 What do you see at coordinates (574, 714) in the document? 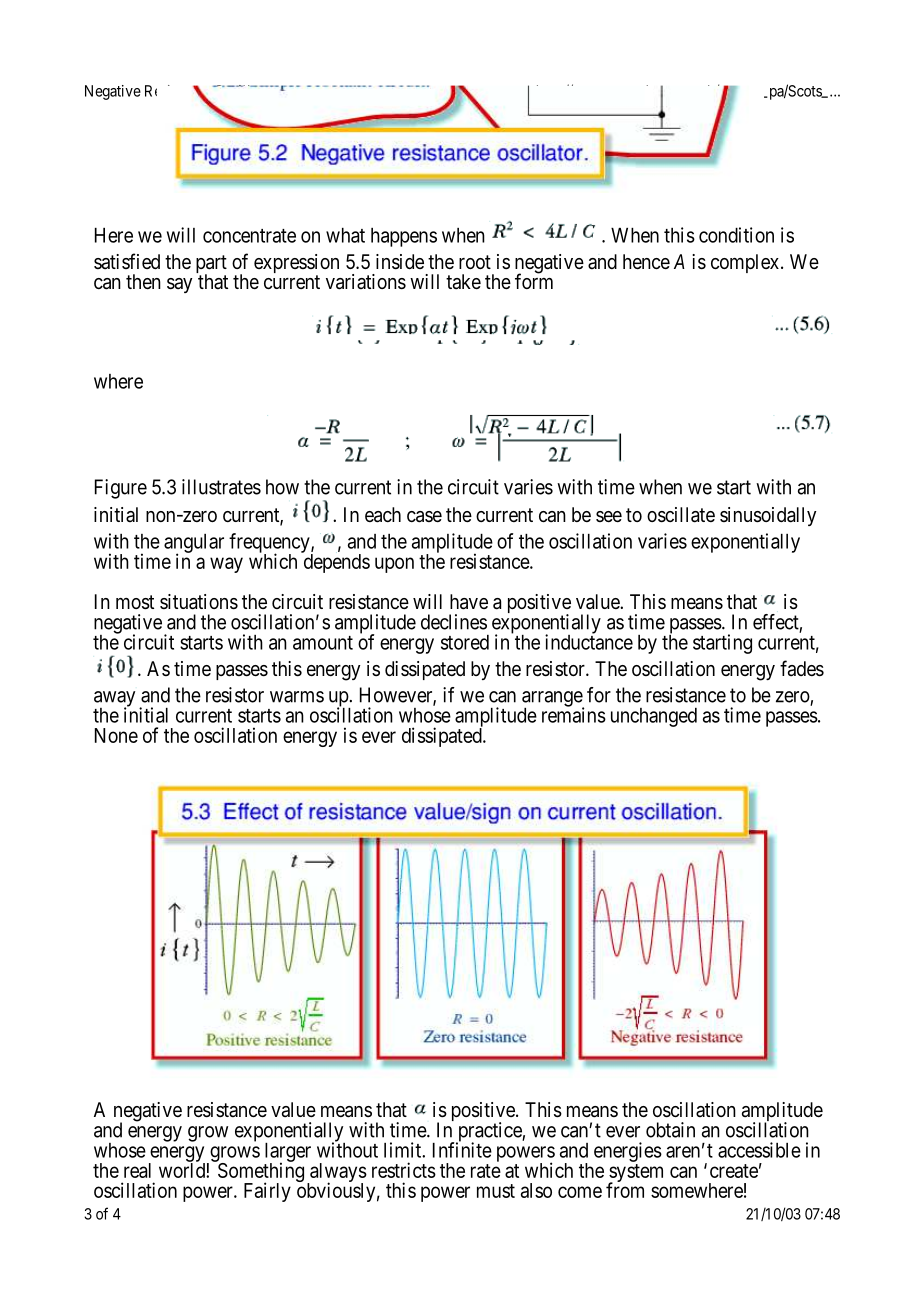
I see `remains` at bounding box center [574, 714].
